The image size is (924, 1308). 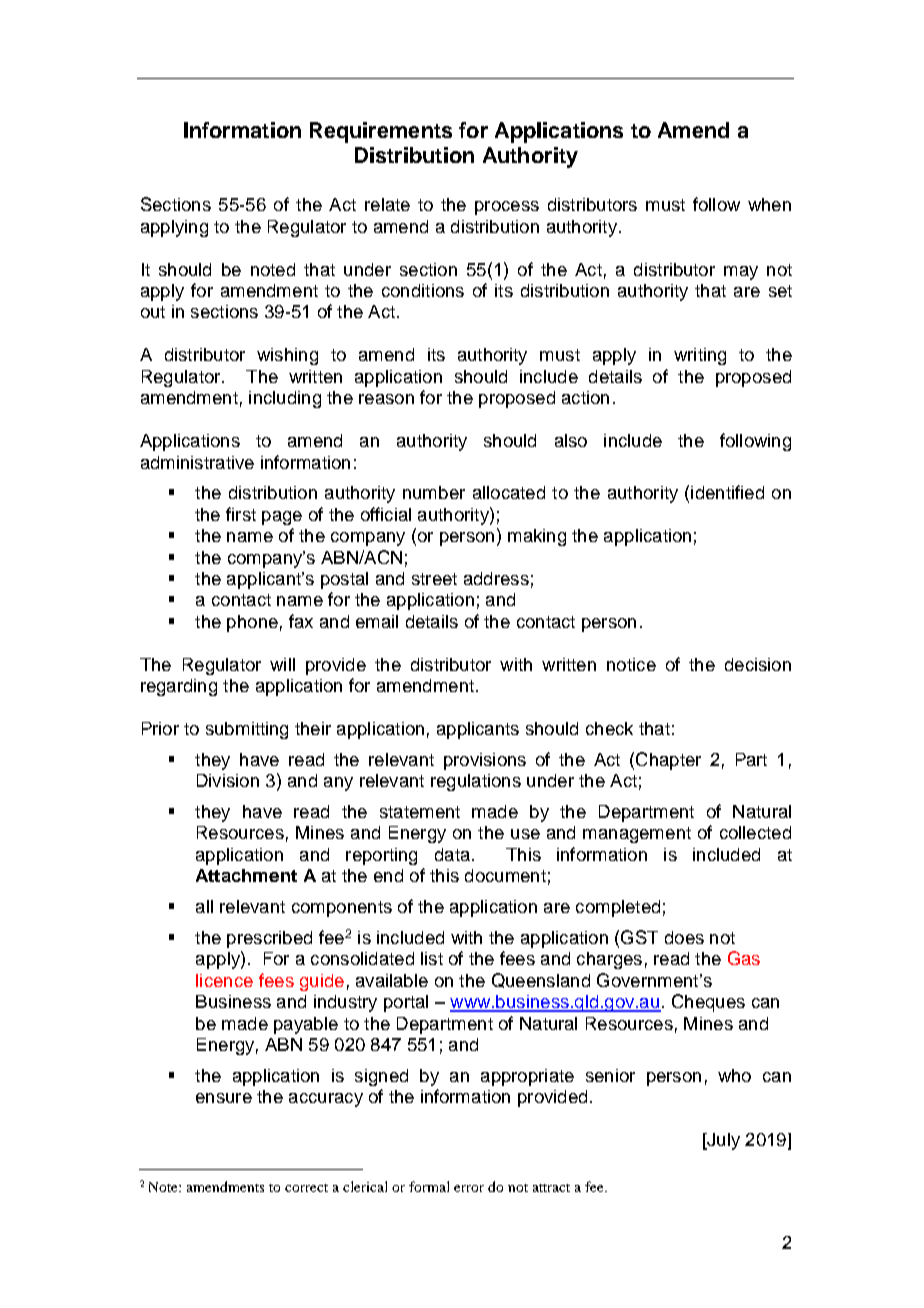 I want to click on decision, so click(x=758, y=664).
